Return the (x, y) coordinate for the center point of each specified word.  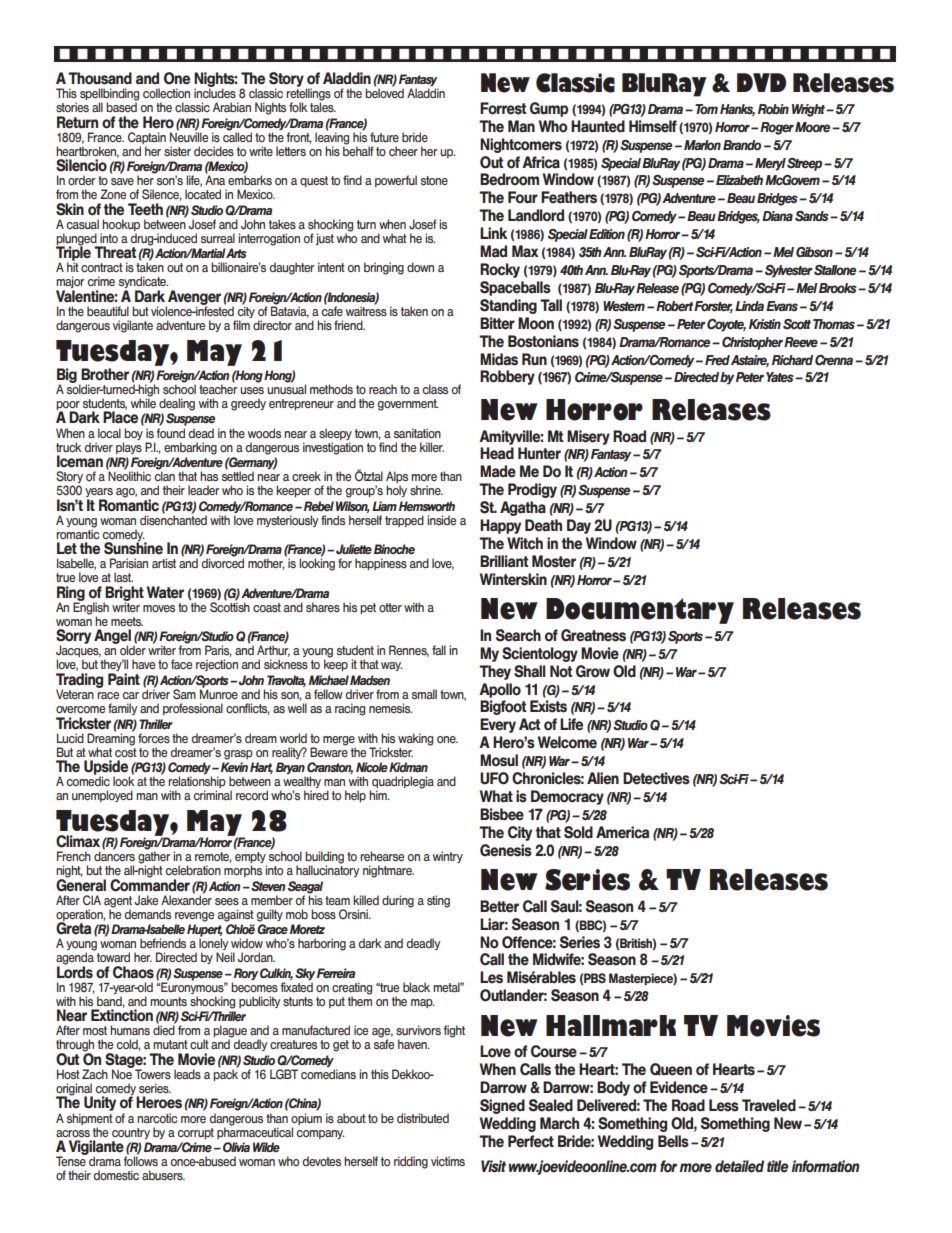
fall (439, 650)
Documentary (640, 611)
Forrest (503, 108)
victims (448, 1161)
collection (166, 93)
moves (159, 609)
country (131, 1133)
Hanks (737, 110)
